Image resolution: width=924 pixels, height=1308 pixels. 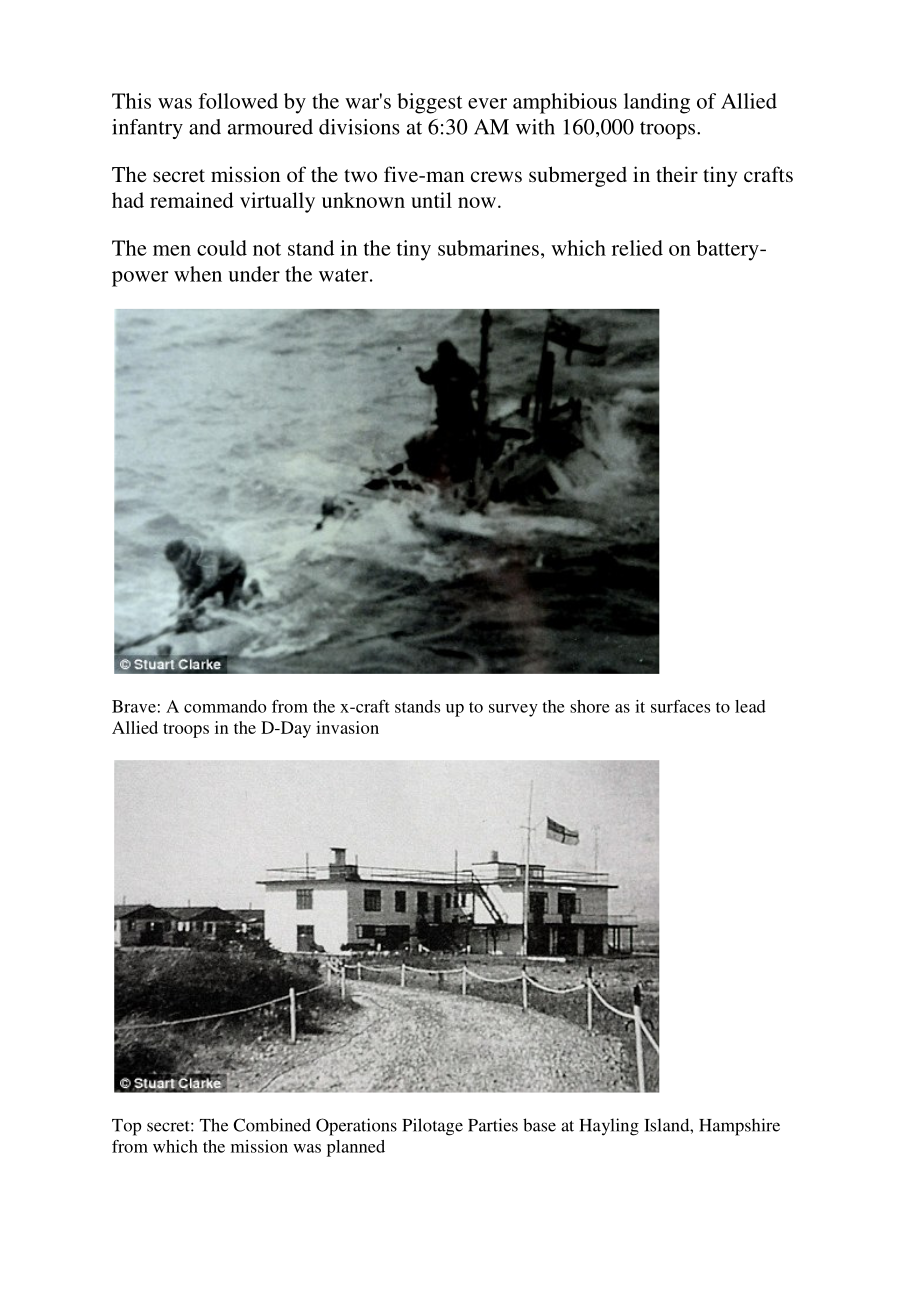 I want to click on invasion, so click(x=347, y=727).
